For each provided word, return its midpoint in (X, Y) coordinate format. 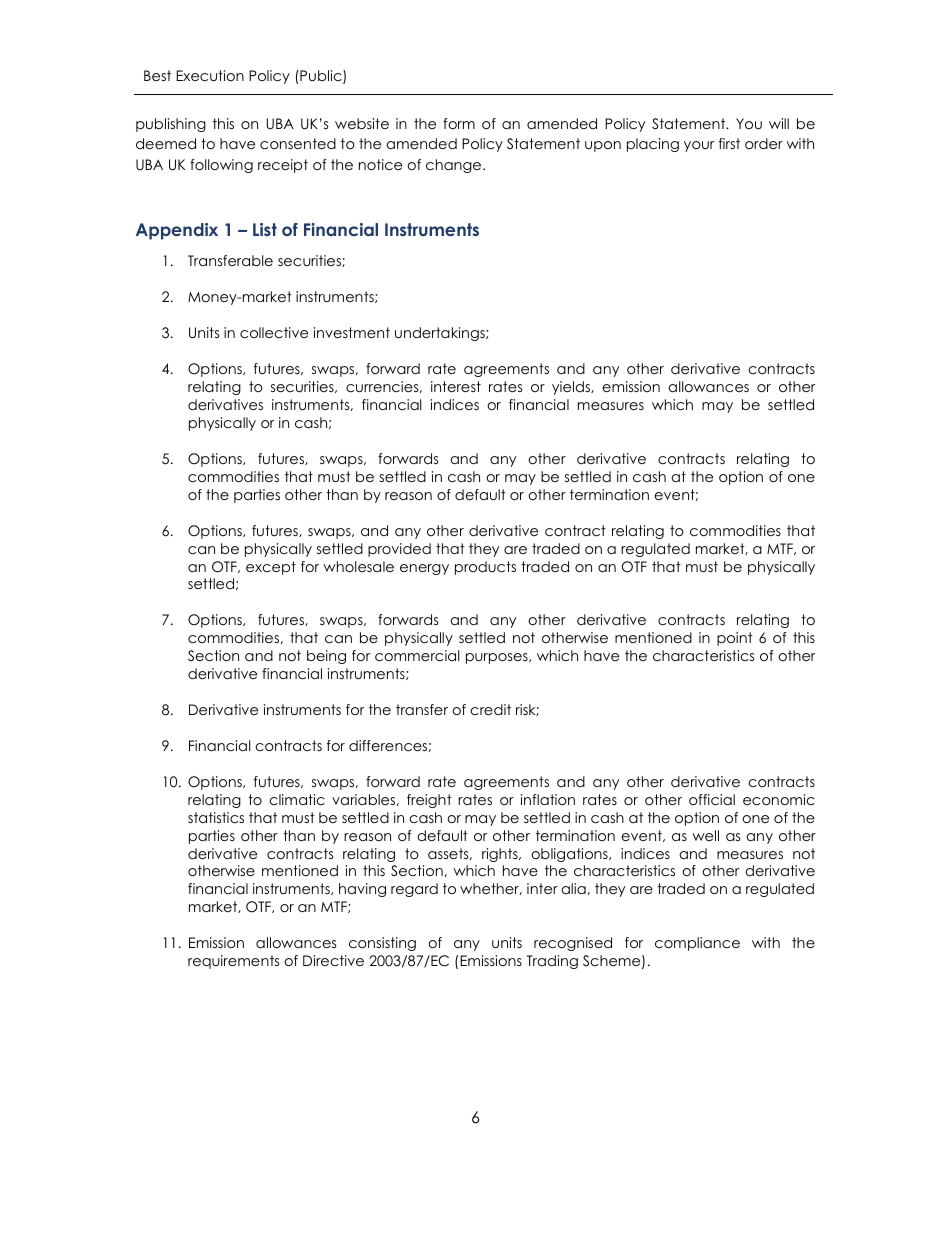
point (735, 639)
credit (490, 709)
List (265, 229)
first (729, 143)
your (699, 146)
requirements (233, 962)
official (712, 799)
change (455, 166)
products (485, 568)
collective (274, 332)
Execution (210, 75)
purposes (498, 658)
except (271, 568)
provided (399, 550)
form (459, 123)
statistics (216, 817)
